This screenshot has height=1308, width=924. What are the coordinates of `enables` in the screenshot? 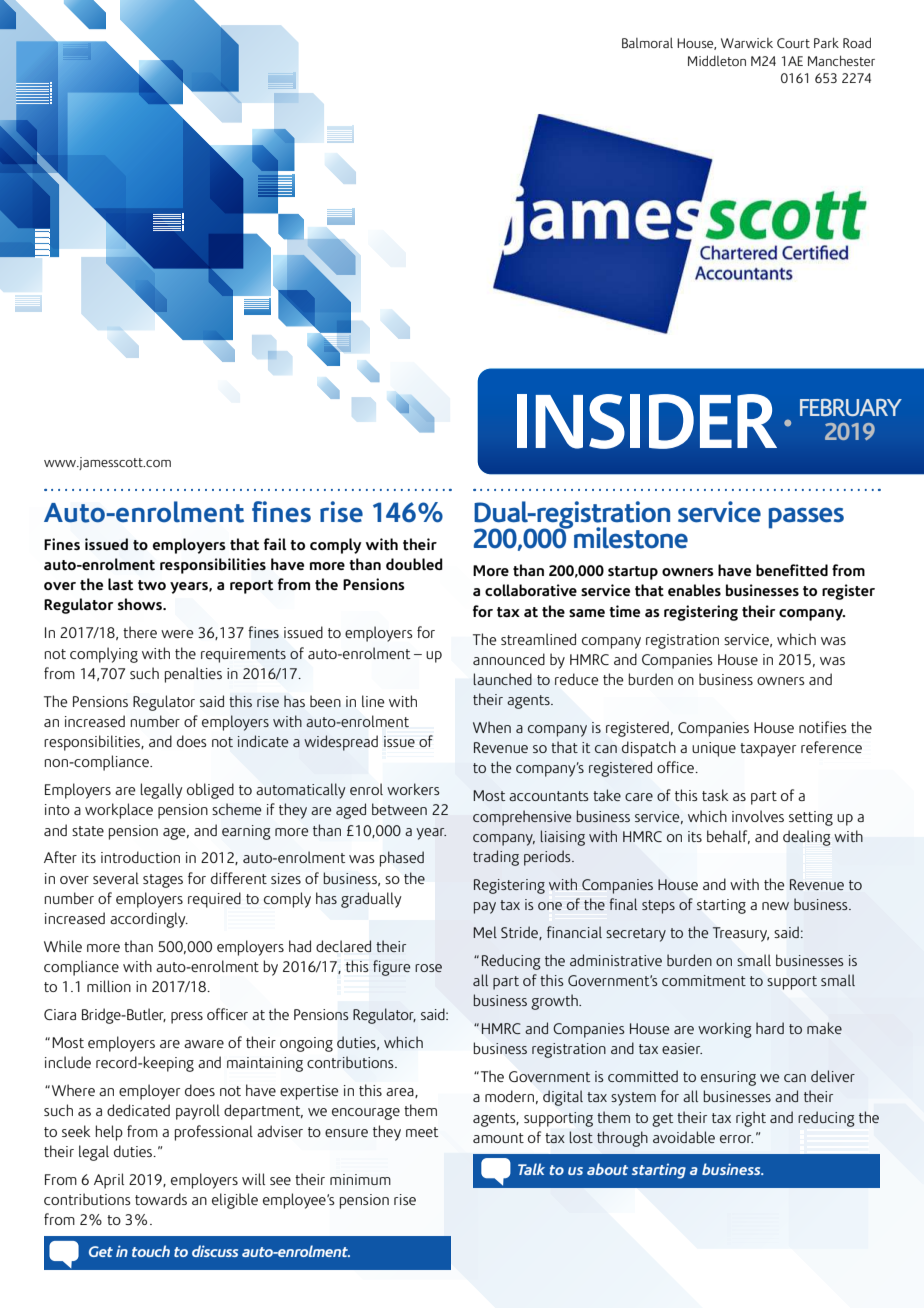 It's located at (694, 590).
